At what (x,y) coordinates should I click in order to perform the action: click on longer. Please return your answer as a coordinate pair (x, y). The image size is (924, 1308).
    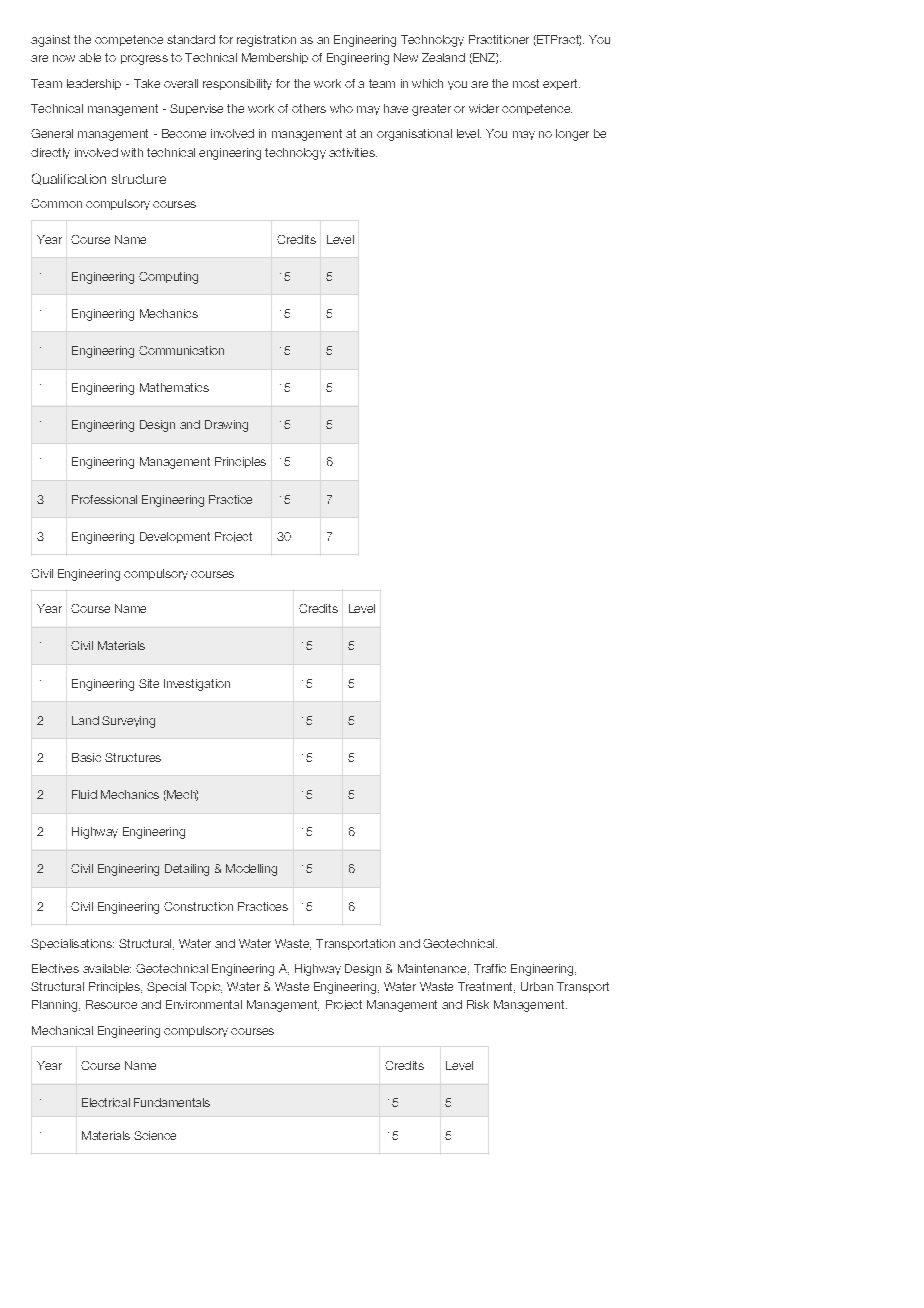
    Looking at the image, I should click on (572, 135).
